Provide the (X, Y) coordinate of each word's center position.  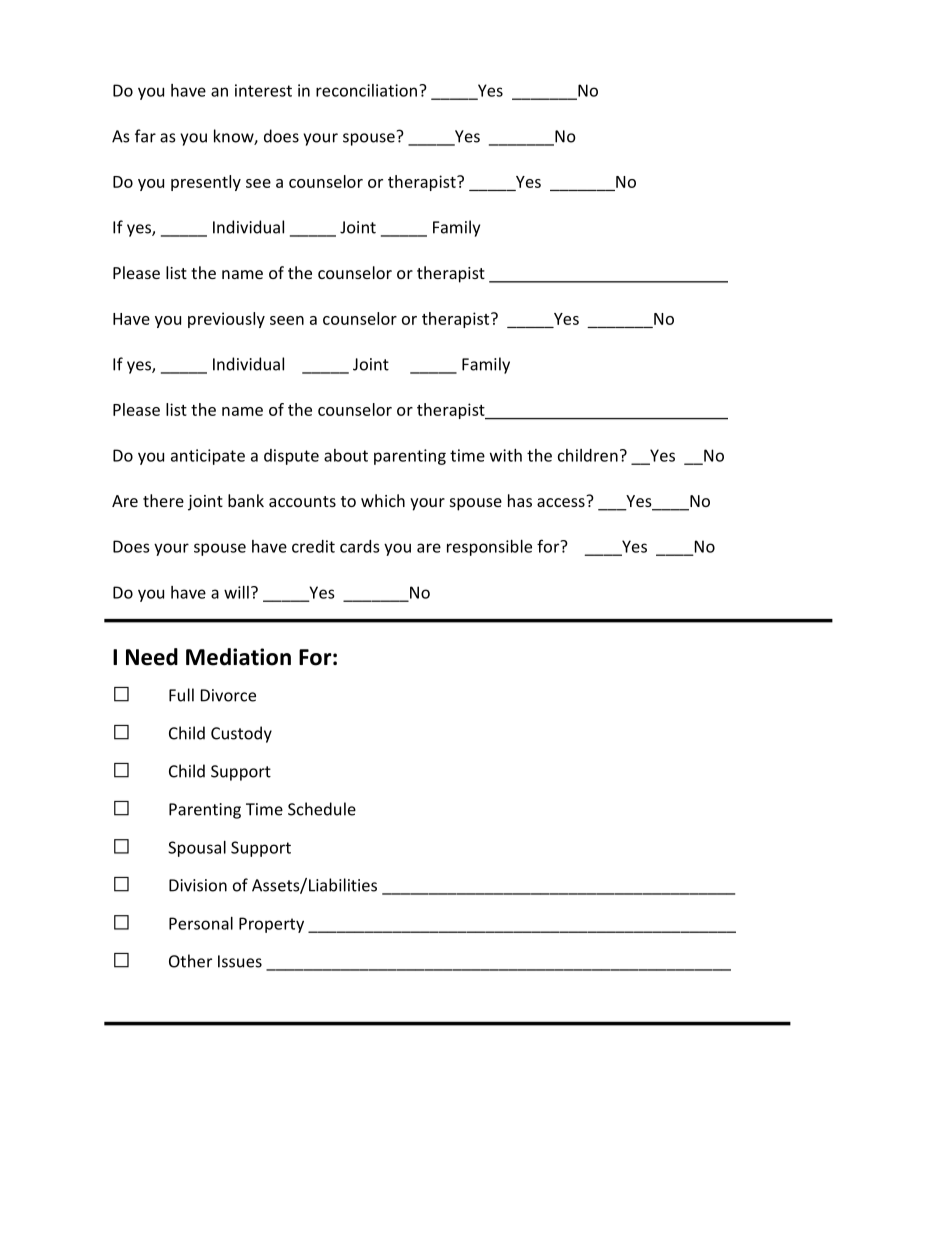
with (506, 455)
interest (263, 90)
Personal (201, 923)
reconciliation (366, 90)
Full (181, 695)
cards (359, 546)
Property (271, 925)
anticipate (208, 457)
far (145, 136)
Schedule (322, 809)
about (346, 455)
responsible (489, 548)
